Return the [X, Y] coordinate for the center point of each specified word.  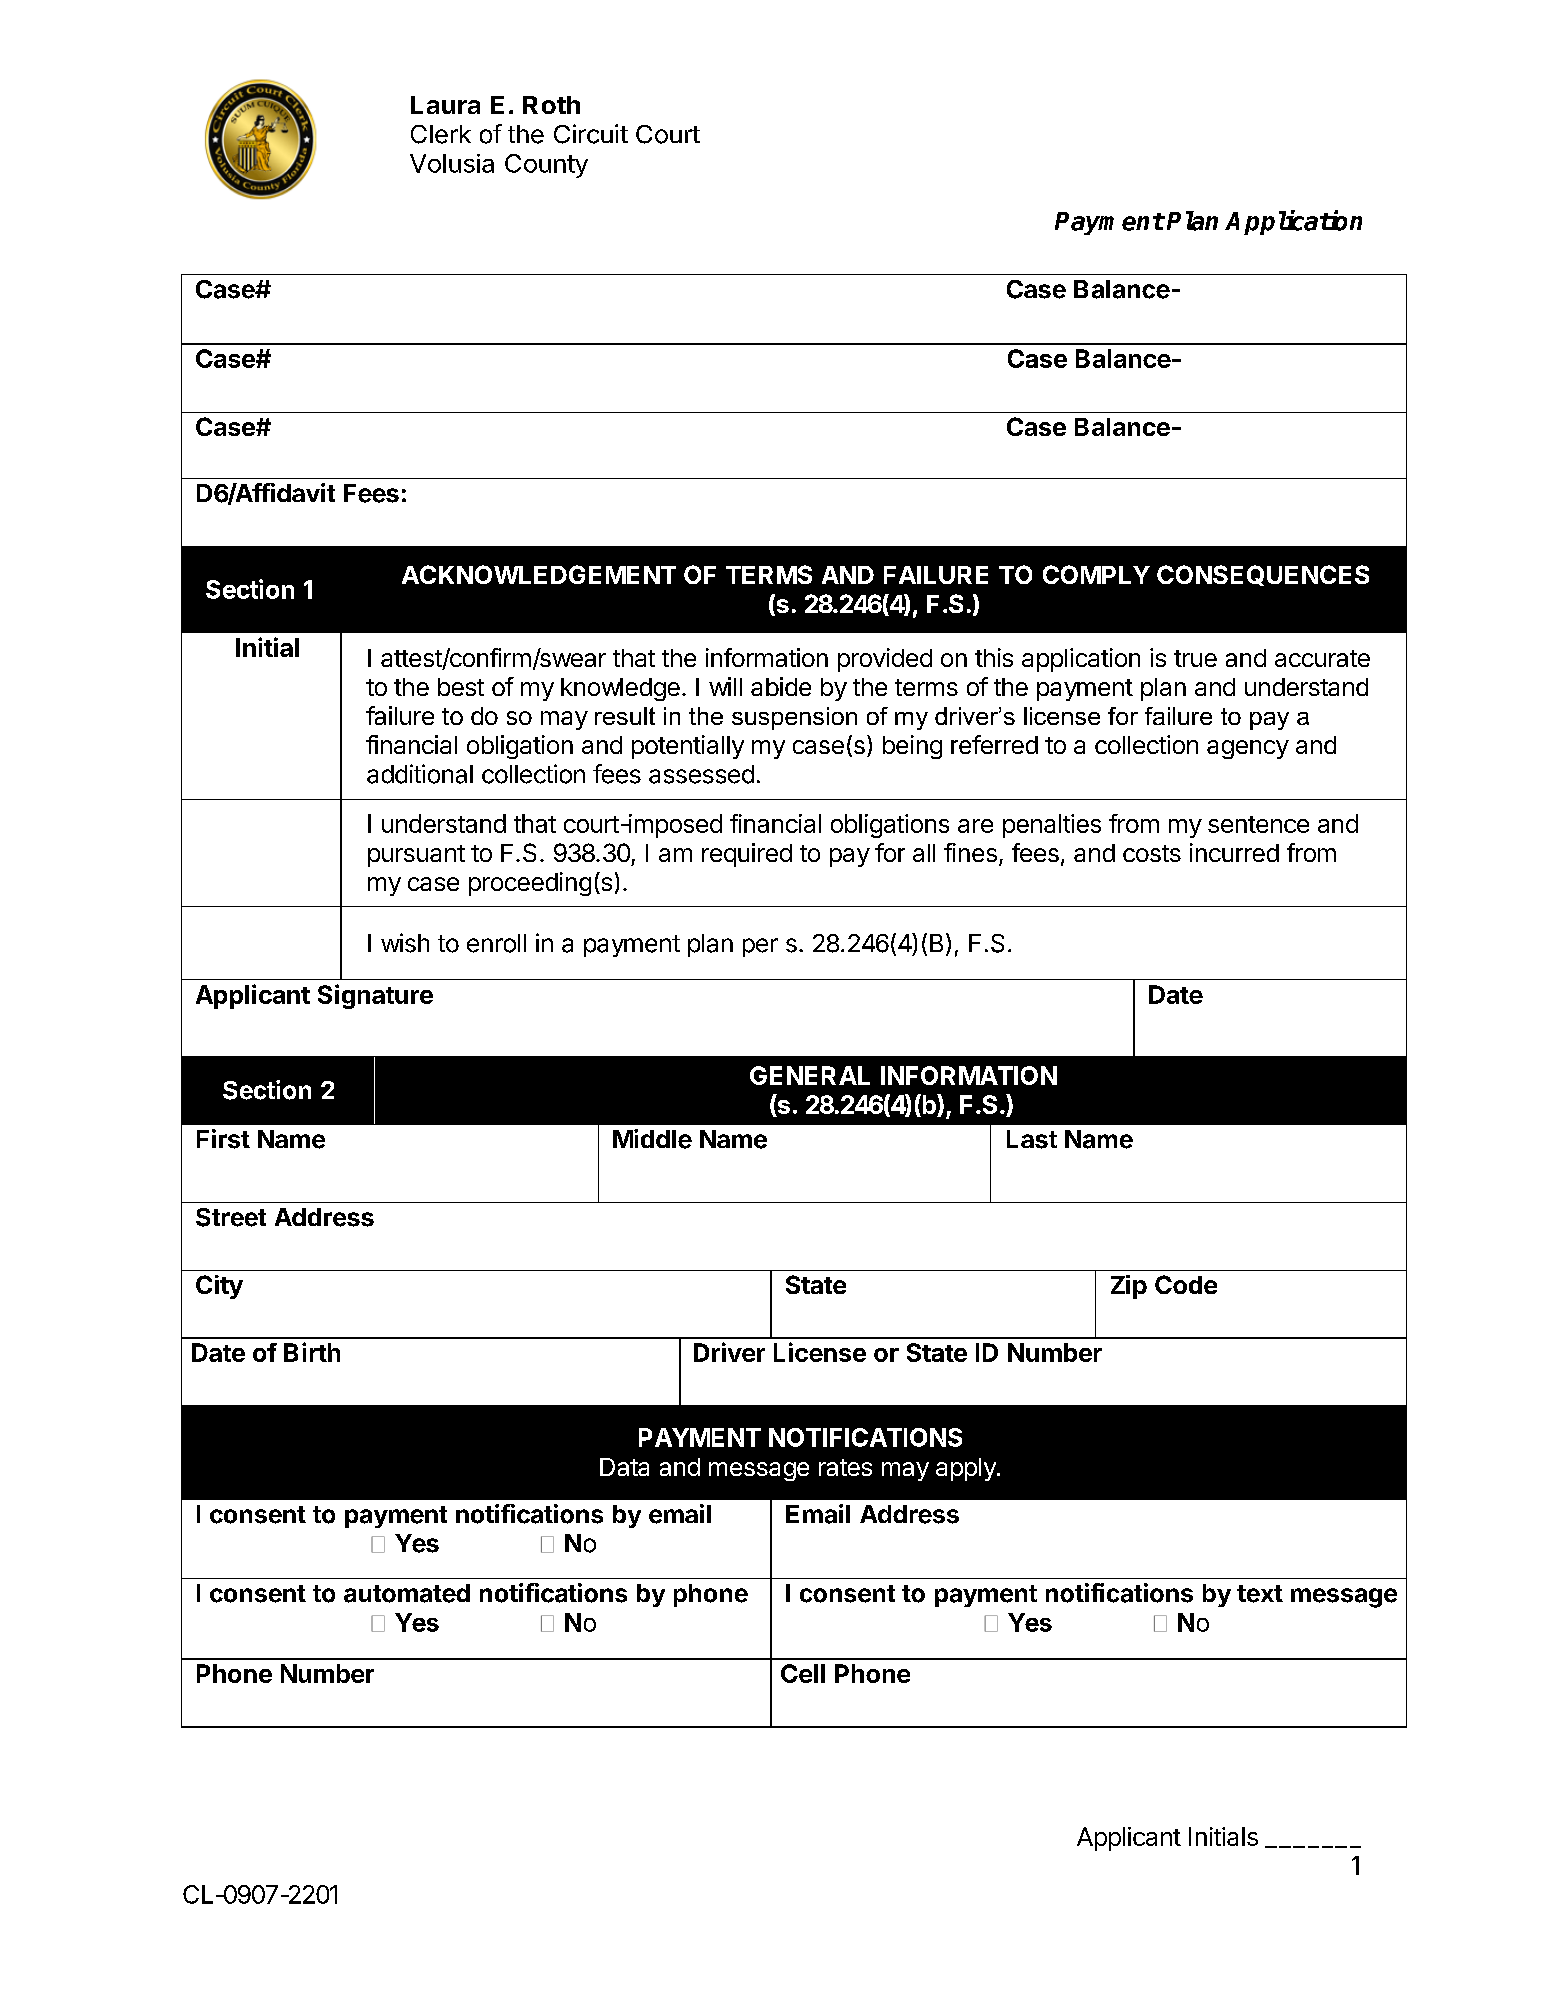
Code [1186, 1284]
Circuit [591, 134]
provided [885, 660]
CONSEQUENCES [1263, 575]
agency [1248, 749]
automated [407, 1593]
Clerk [441, 134]
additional [420, 774]
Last [1032, 1139]
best [461, 687]
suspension [794, 718]
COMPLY [1096, 574]
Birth [312, 1352]
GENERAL [810, 1075]
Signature [375, 996]
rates [845, 1467]
